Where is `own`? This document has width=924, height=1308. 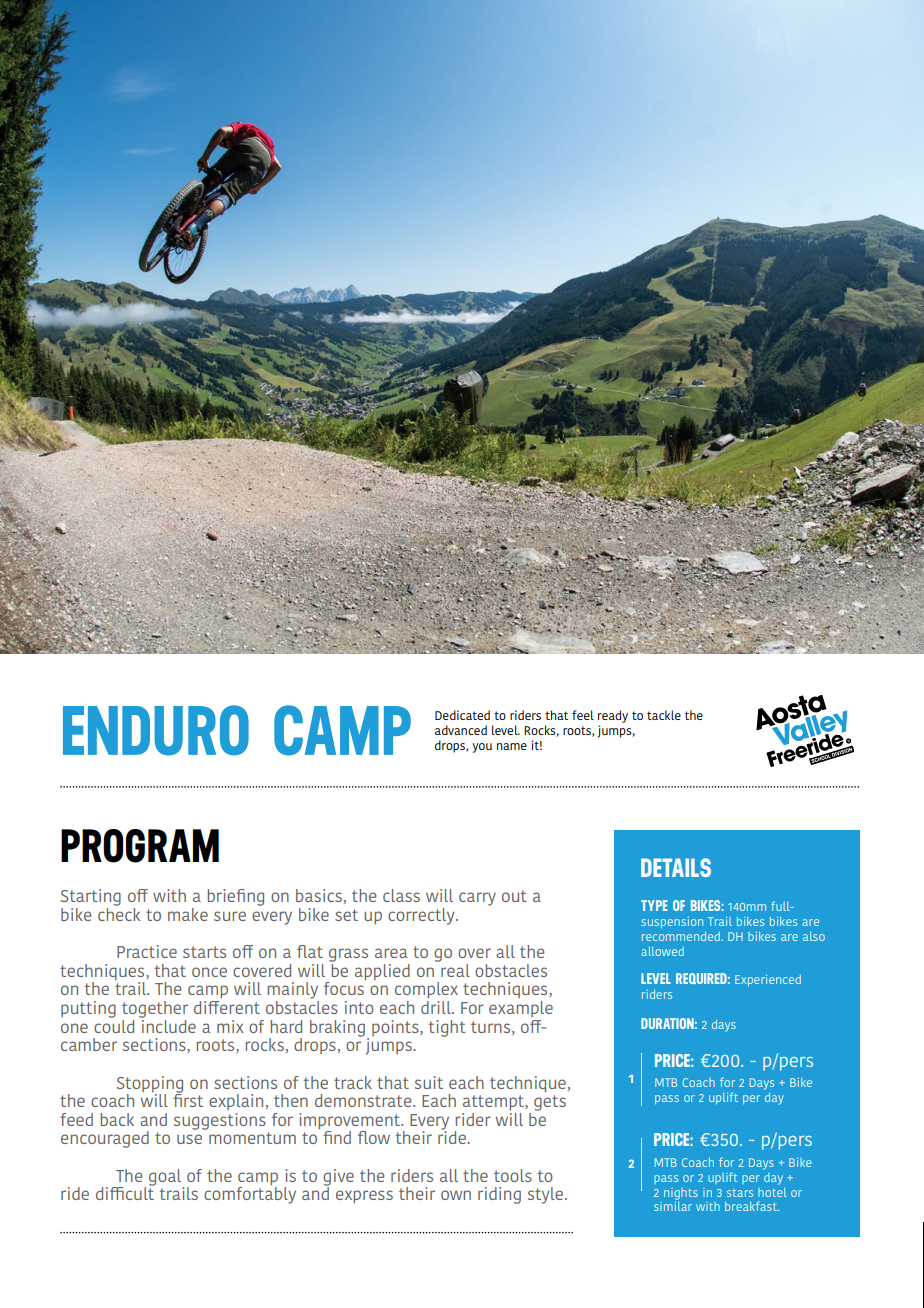 own is located at coordinates (456, 1195).
